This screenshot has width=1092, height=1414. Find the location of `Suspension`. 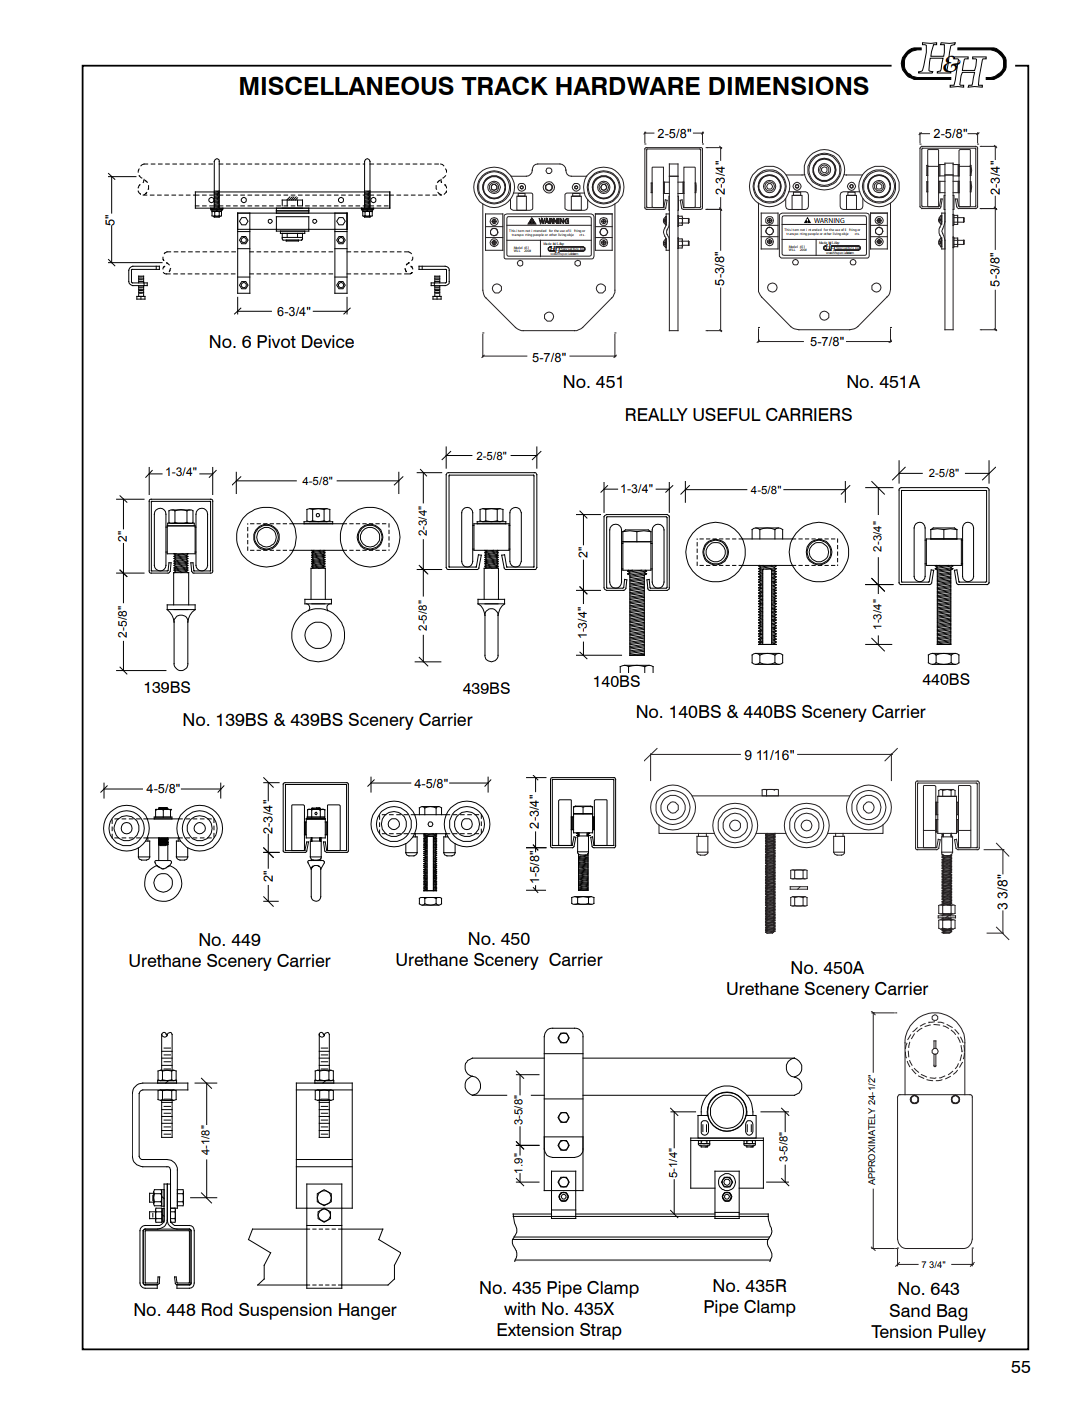

Suspension is located at coordinates (285, 1311).
